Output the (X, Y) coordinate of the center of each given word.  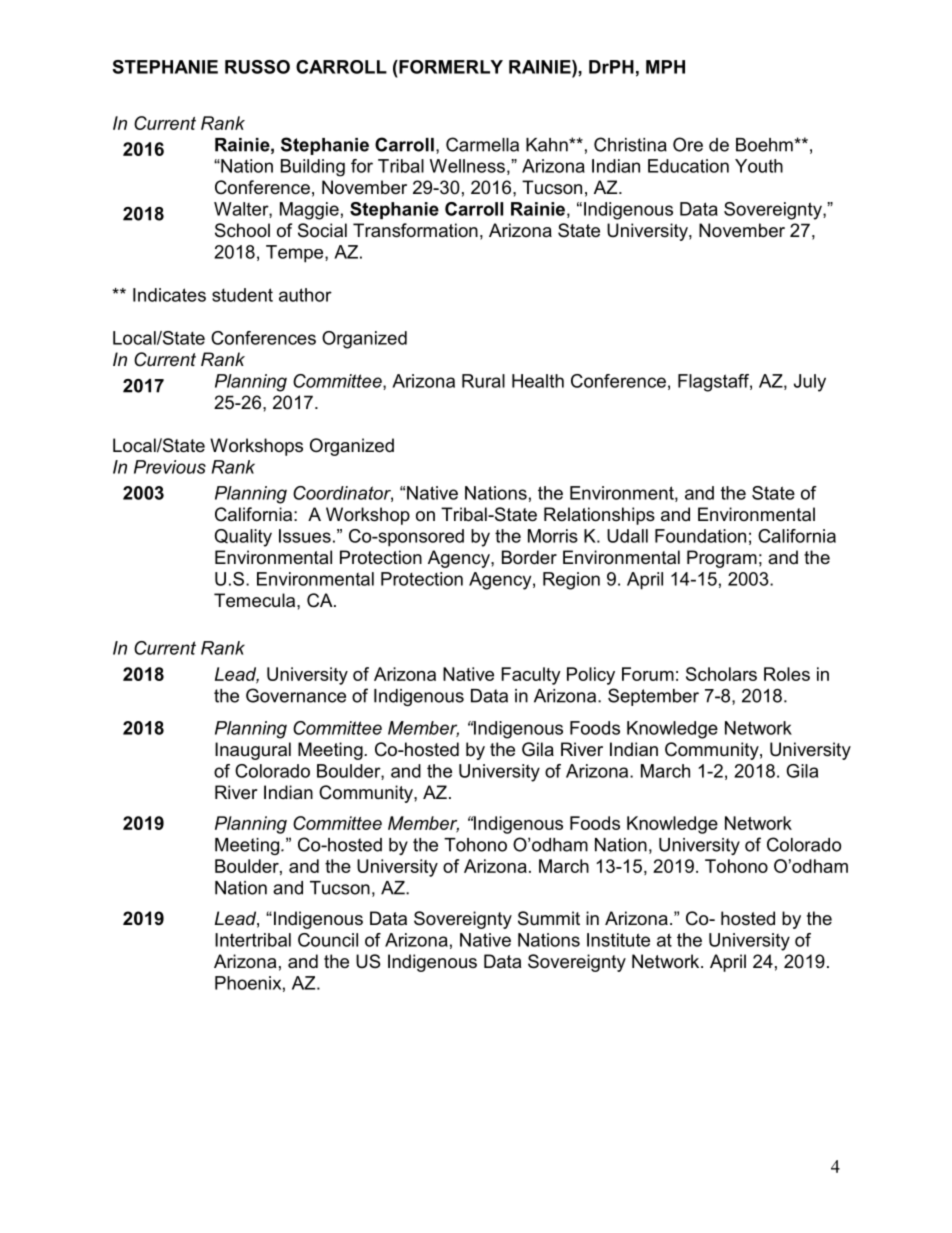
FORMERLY (450, 67)
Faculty (531, 676)
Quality (243, 538)
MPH (665, 67)
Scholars (721, 674)
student (242, 295)
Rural (483, 381)
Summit (549, 918)
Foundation (700, 536)
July (810, 383)
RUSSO (257, 67)
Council (328, 940)
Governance (296, 695)
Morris (553, 536)
